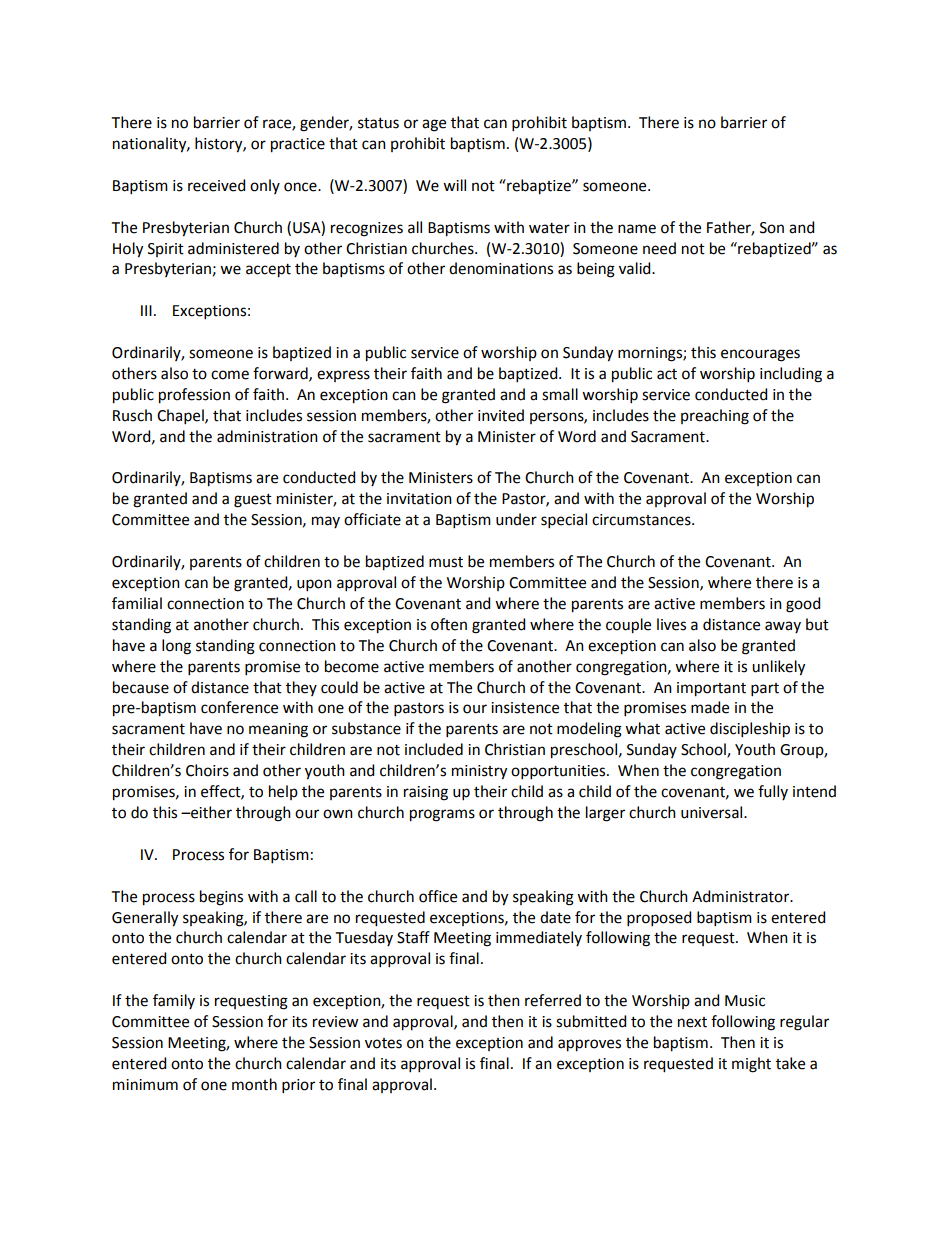 The width and height of the page is (952, 1233). What do you see at coordinates (715, 417) in the page?
I see `preaching` at bounding box center [715, 417].
